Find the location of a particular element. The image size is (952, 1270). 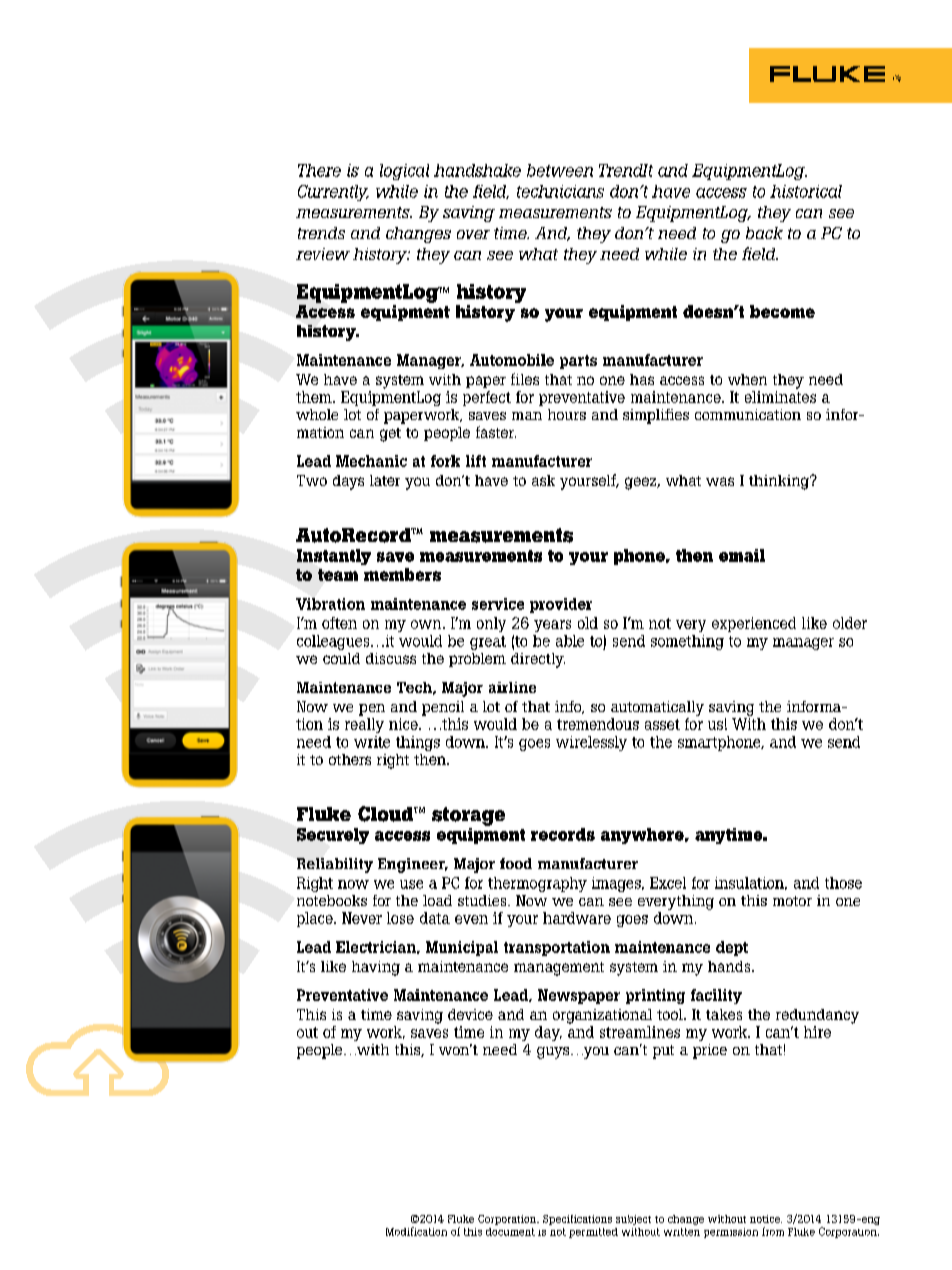

document is located at coordinates (510, 1232).
